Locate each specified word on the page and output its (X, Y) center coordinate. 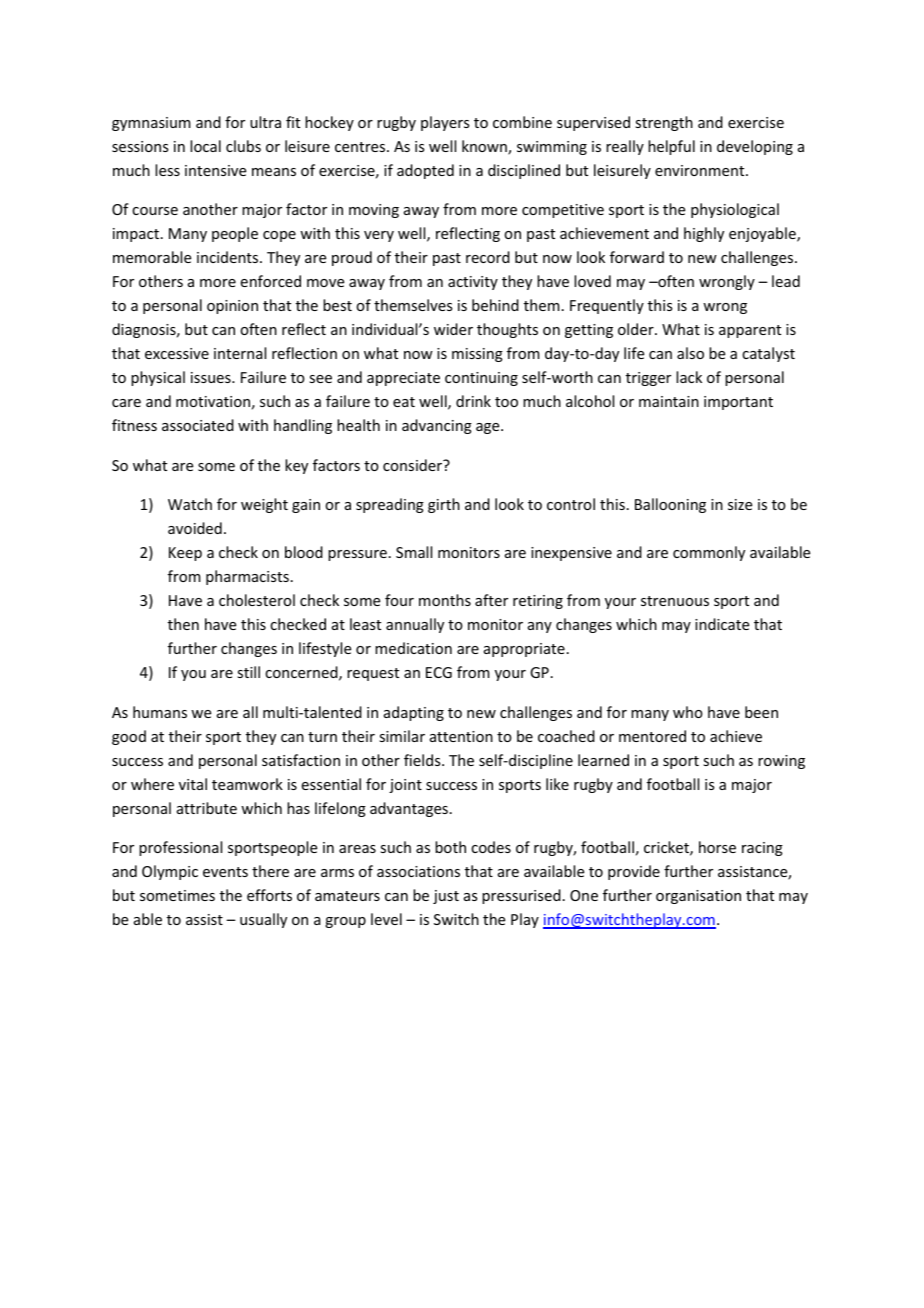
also (690, 353)
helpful (671, 147)
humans (160, 712)
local (205, 146)
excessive (177, 353)
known (485, 147)
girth (444, 505)
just (446, 897)
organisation (698, 897)
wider (453, 329)
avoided (195, 528)
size (740, 504)
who (688, 712)
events (225, 872)
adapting (414, 713)
